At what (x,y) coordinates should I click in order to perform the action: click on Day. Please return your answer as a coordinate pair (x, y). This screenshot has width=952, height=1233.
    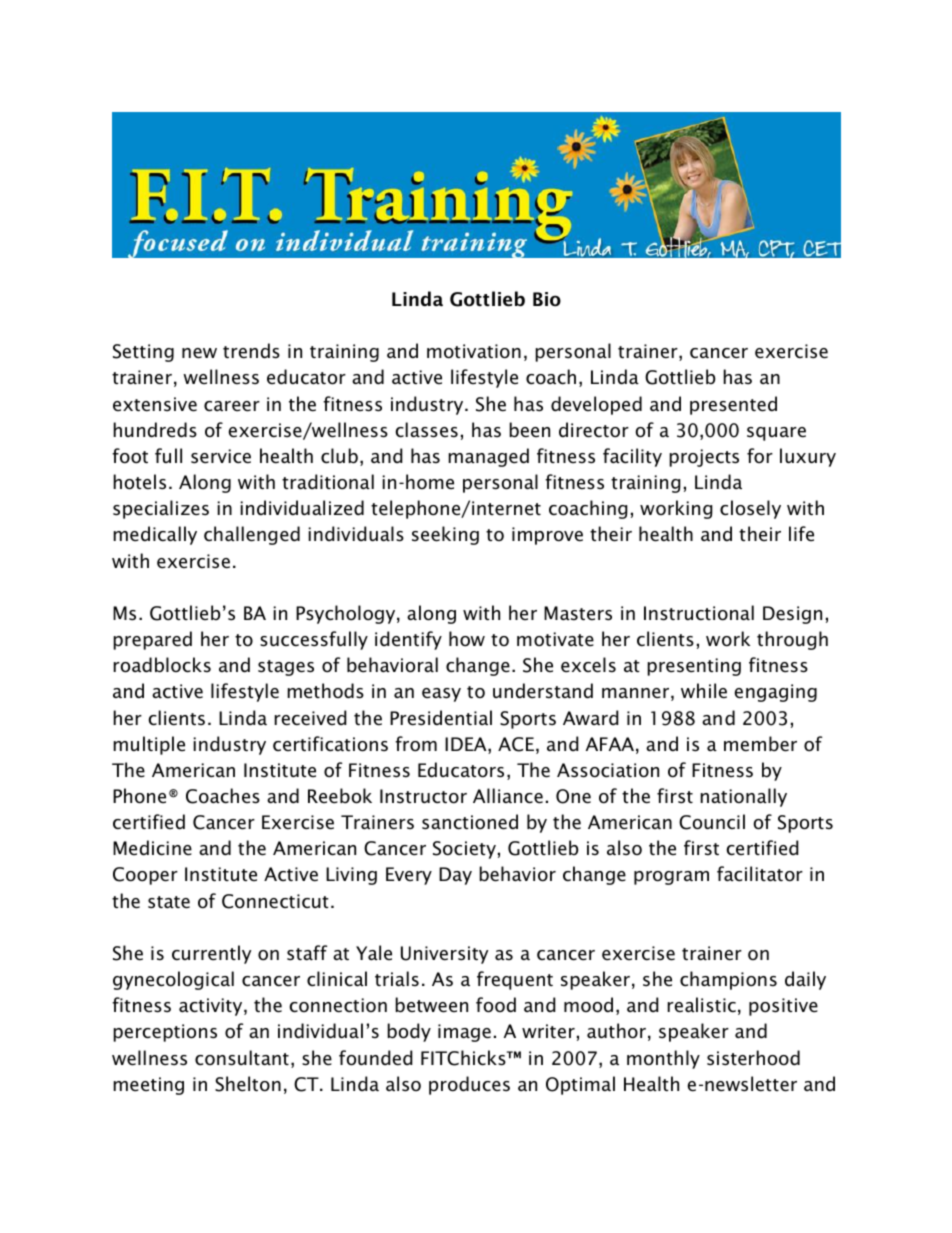
    Looking at the image, I should click on (455, 876).
